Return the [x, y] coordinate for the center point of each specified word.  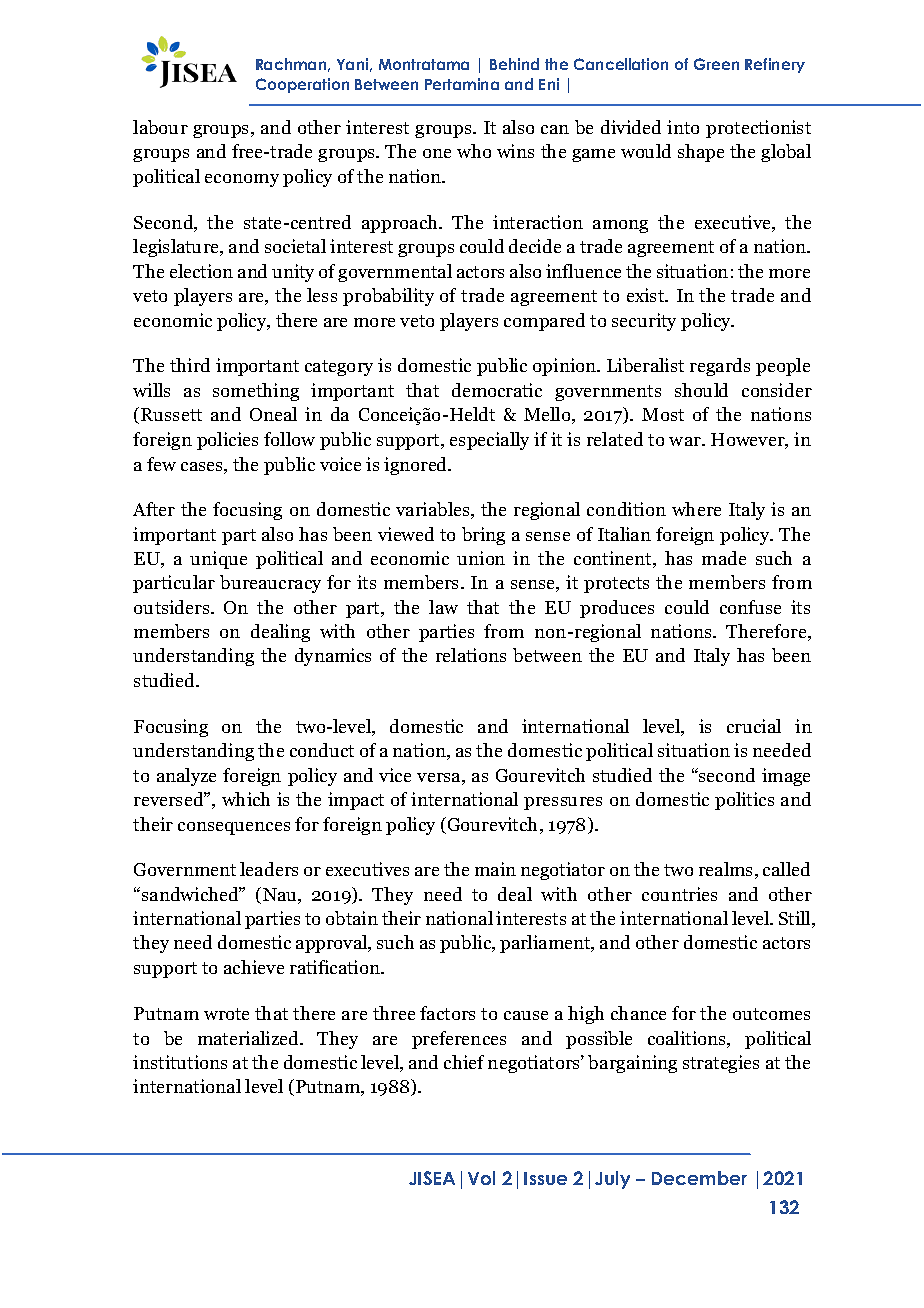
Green [716, 64]
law [443, 607]
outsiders [173, 607]
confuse [750, 607]
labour [160, 127]
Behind [514, 64]
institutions [180, 1062]
